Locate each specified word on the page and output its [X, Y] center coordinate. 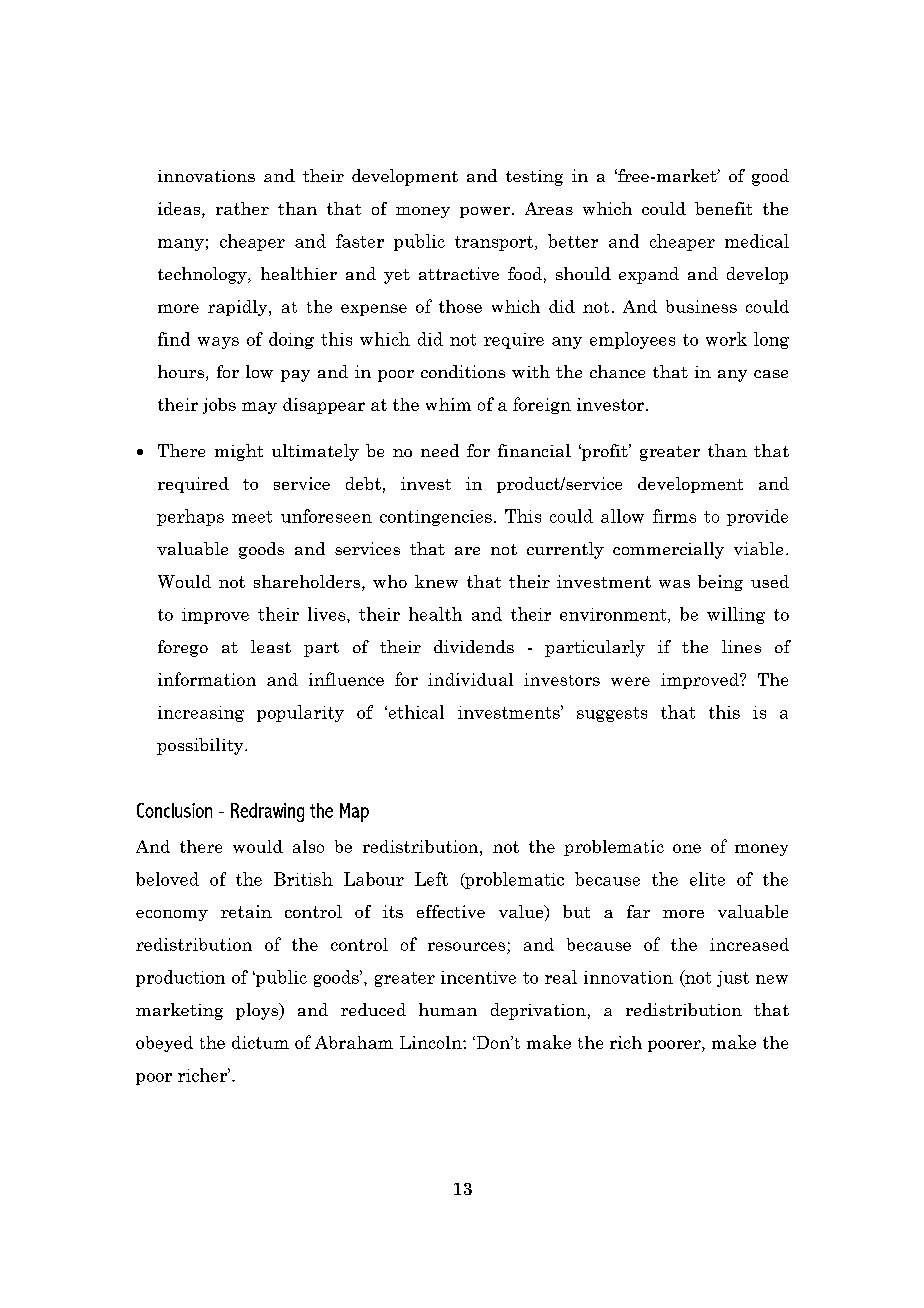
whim [448, 404]
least [271, 646]
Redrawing [267, 812]
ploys [258, 1011]
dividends [474, 646]
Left [431, 879]
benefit [723, 208]
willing [736, 615]
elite [707, 879]
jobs [219, 406]
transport [495, 243]
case [771, 374]
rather [242, 208]
